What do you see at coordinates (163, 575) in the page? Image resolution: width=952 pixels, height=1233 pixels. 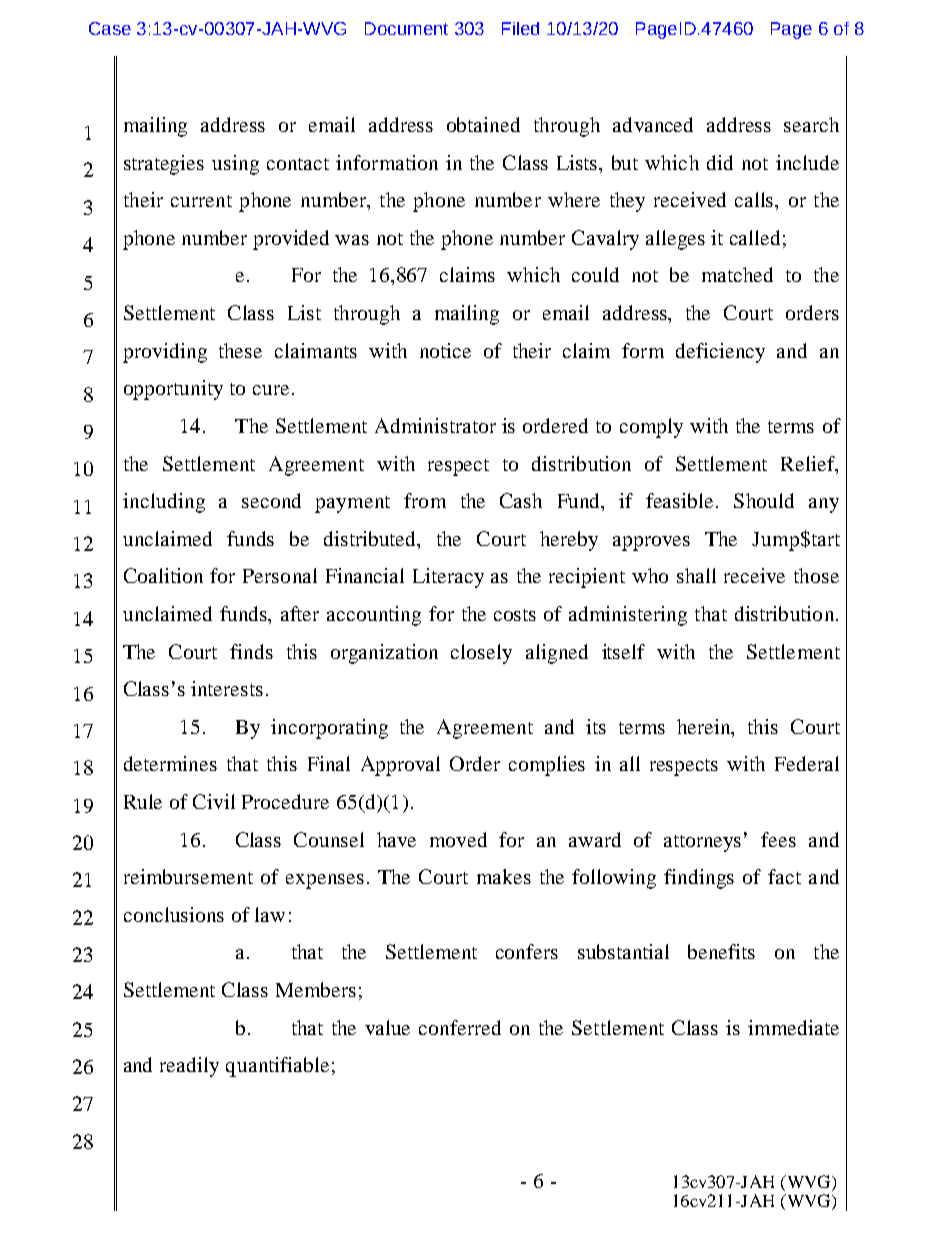 I see `Coalition` at bounding box center [163, 575].
